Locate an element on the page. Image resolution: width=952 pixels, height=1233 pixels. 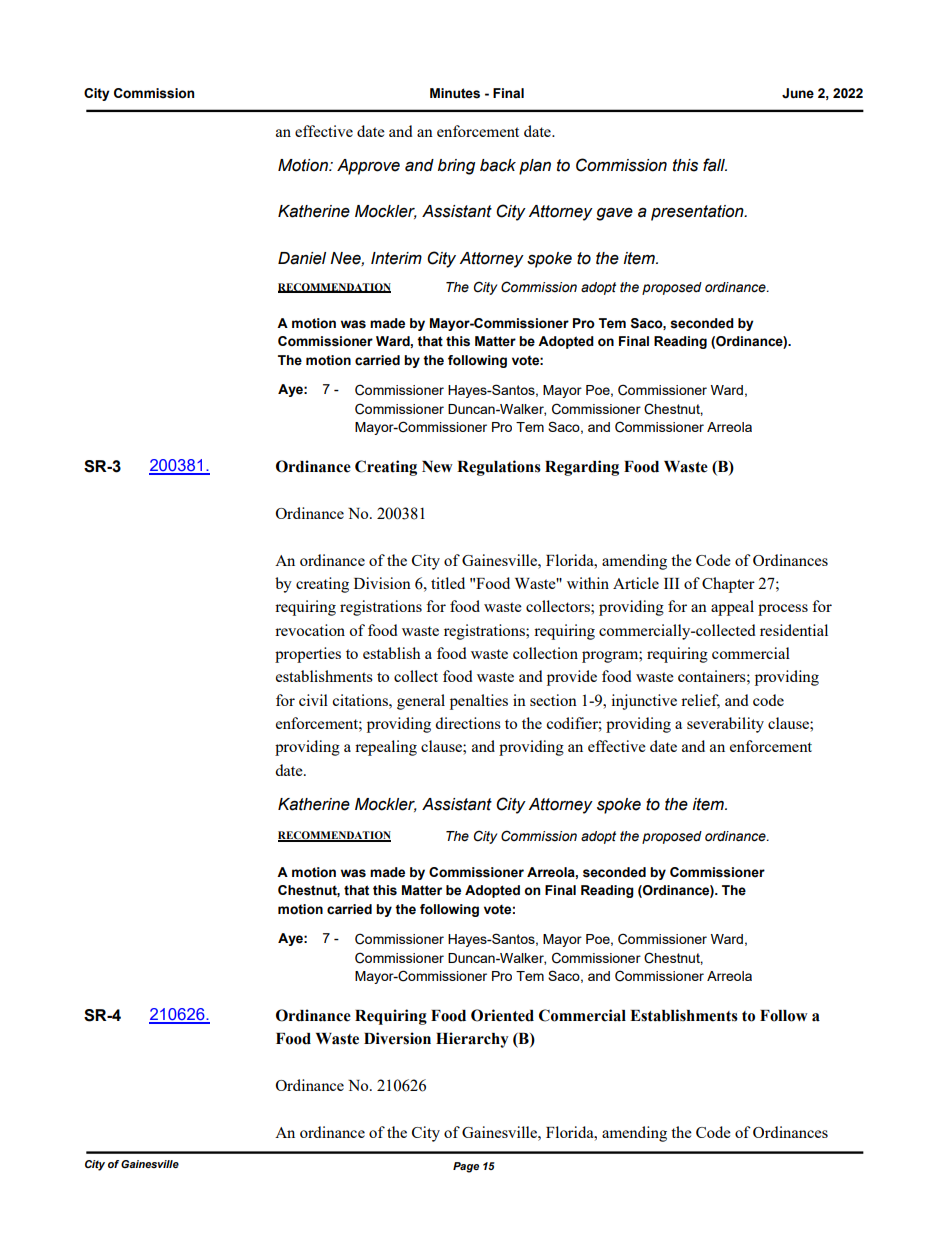
provide is located at coordinates (572, 678).
